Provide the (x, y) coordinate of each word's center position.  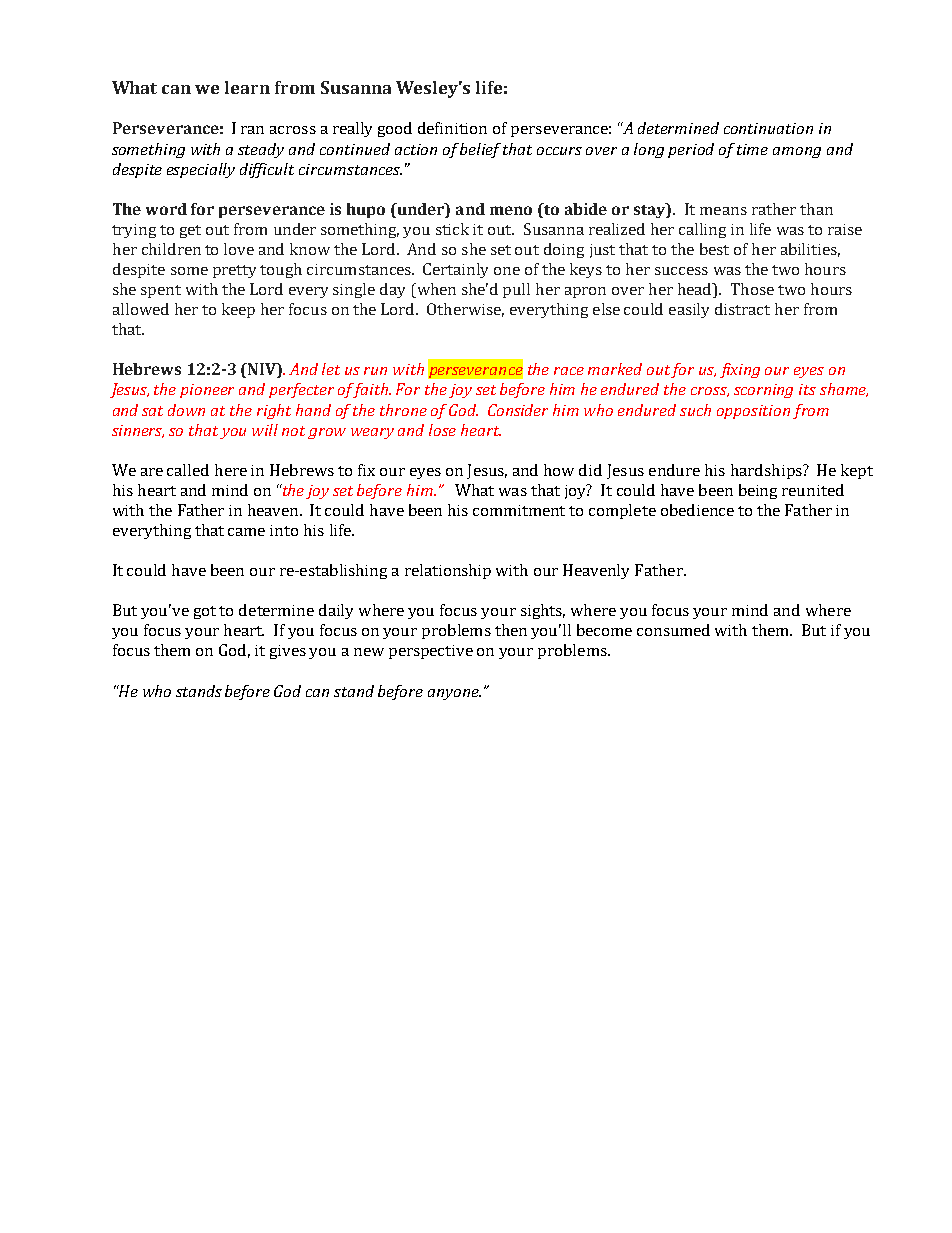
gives (288, 652)
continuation (768, 128)
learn (247, 87)
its (807, 389)
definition (452, 128)
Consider (518, 410)
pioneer (207, 391)
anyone (454, 694)
